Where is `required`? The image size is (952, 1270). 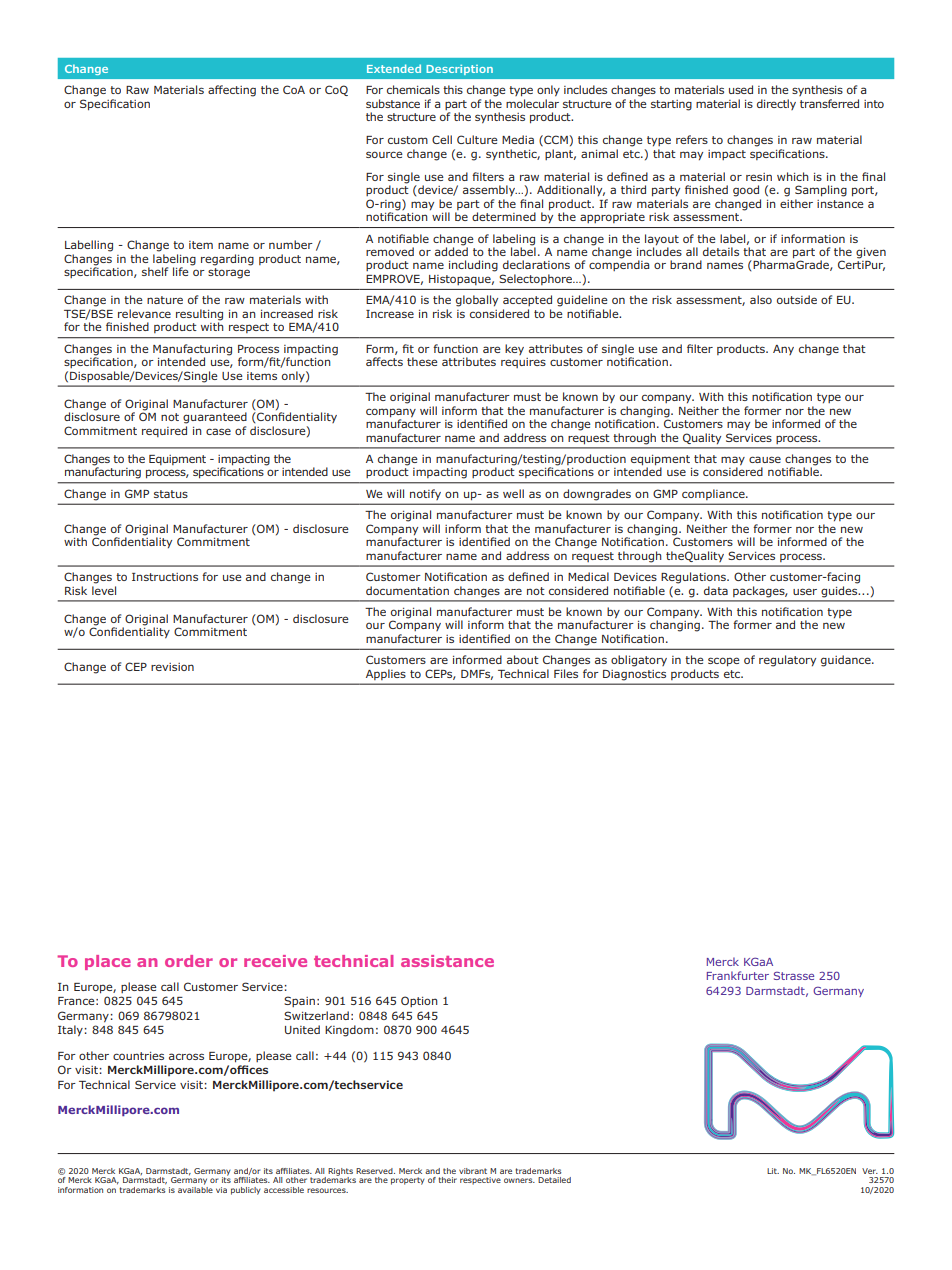 required is located at coordinates (164, 431).
